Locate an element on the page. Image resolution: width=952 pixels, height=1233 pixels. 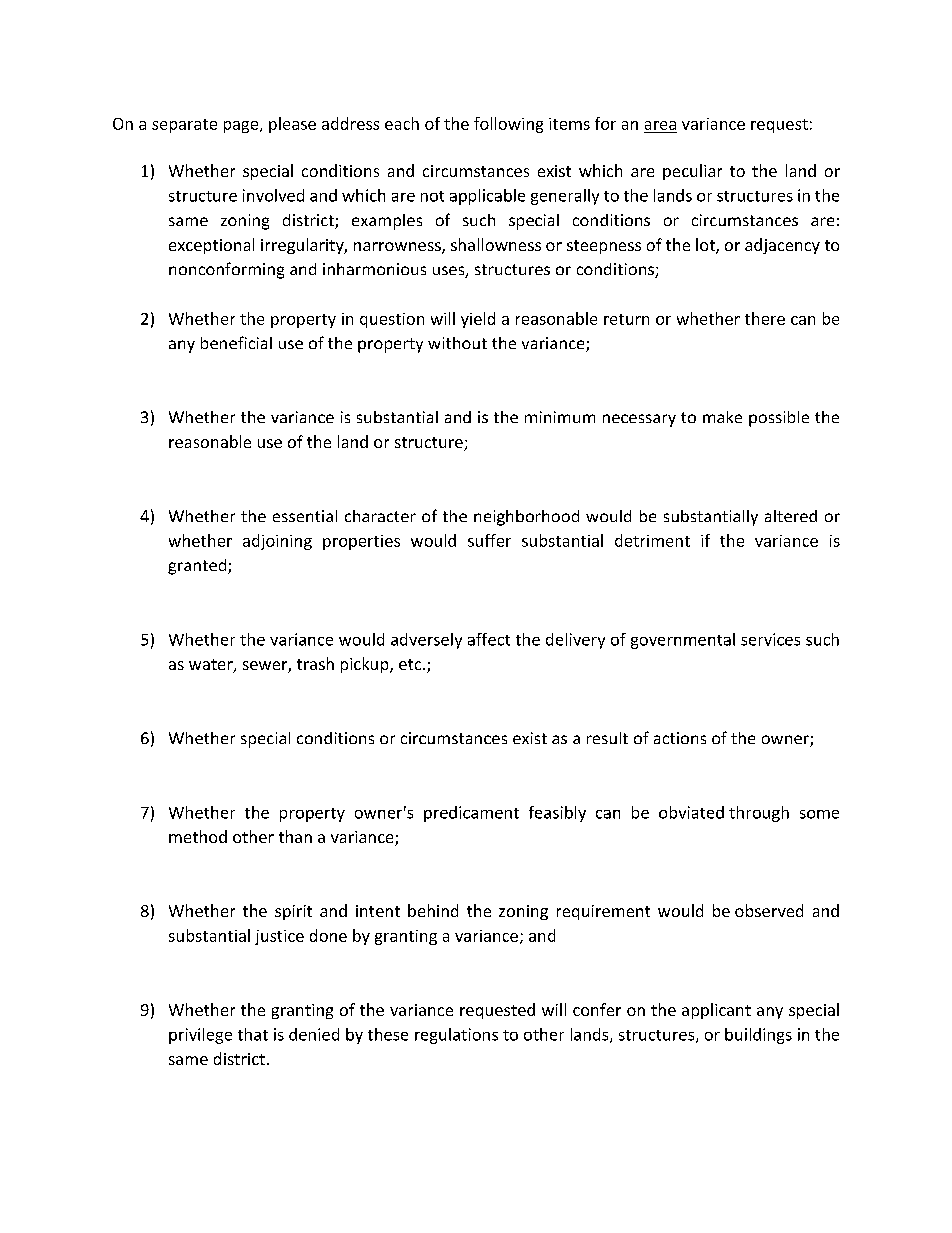
suffer is located at coordinates (489, 540).
